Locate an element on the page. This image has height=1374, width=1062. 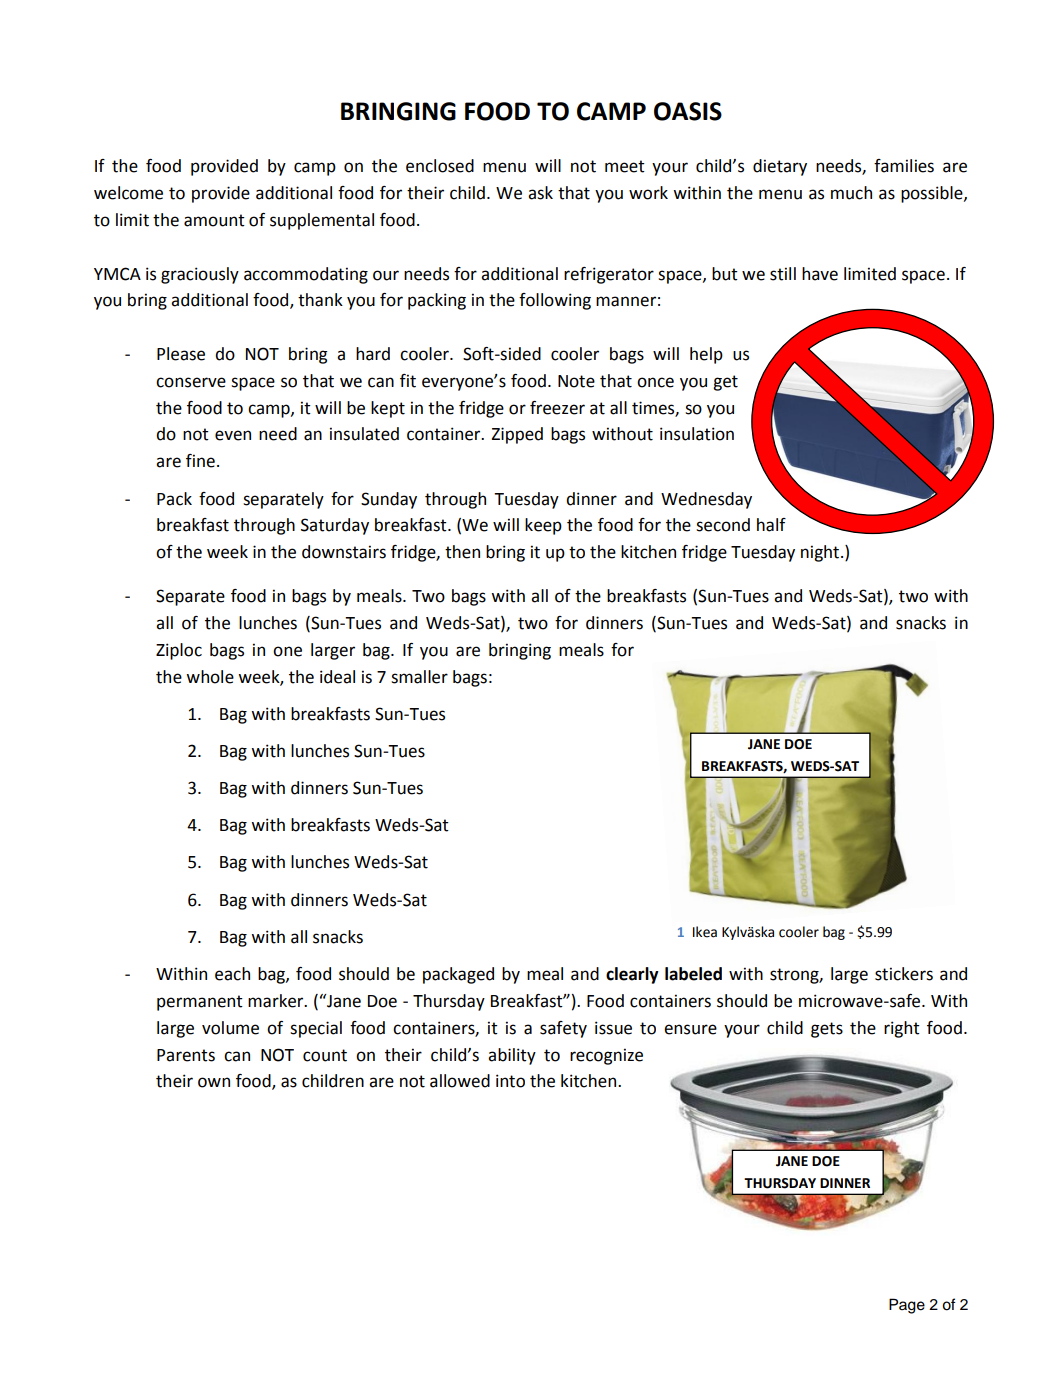
Parents is located at coordinates (186, 1055).
